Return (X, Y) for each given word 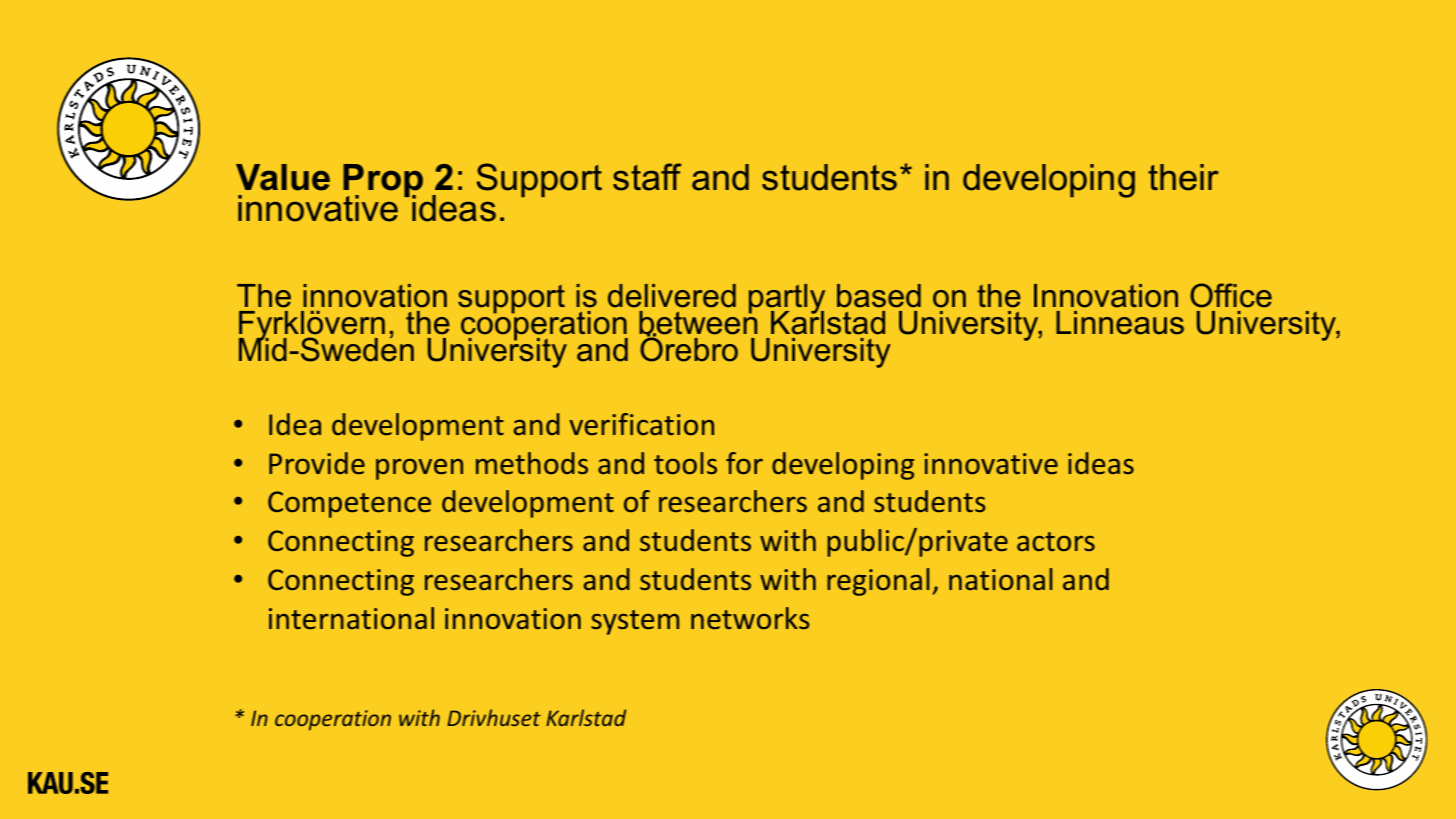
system (635, 622)
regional (878, 582)
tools (685, 463)
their (1183, 177)
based (879, 296)
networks (750, 618)
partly (787, 300)
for (744, 463)
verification (641, 424)
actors (1056, 541)
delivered (672, 296)
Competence (349, 504)
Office (1231, 295)
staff (647, 177)
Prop (383, 182)
